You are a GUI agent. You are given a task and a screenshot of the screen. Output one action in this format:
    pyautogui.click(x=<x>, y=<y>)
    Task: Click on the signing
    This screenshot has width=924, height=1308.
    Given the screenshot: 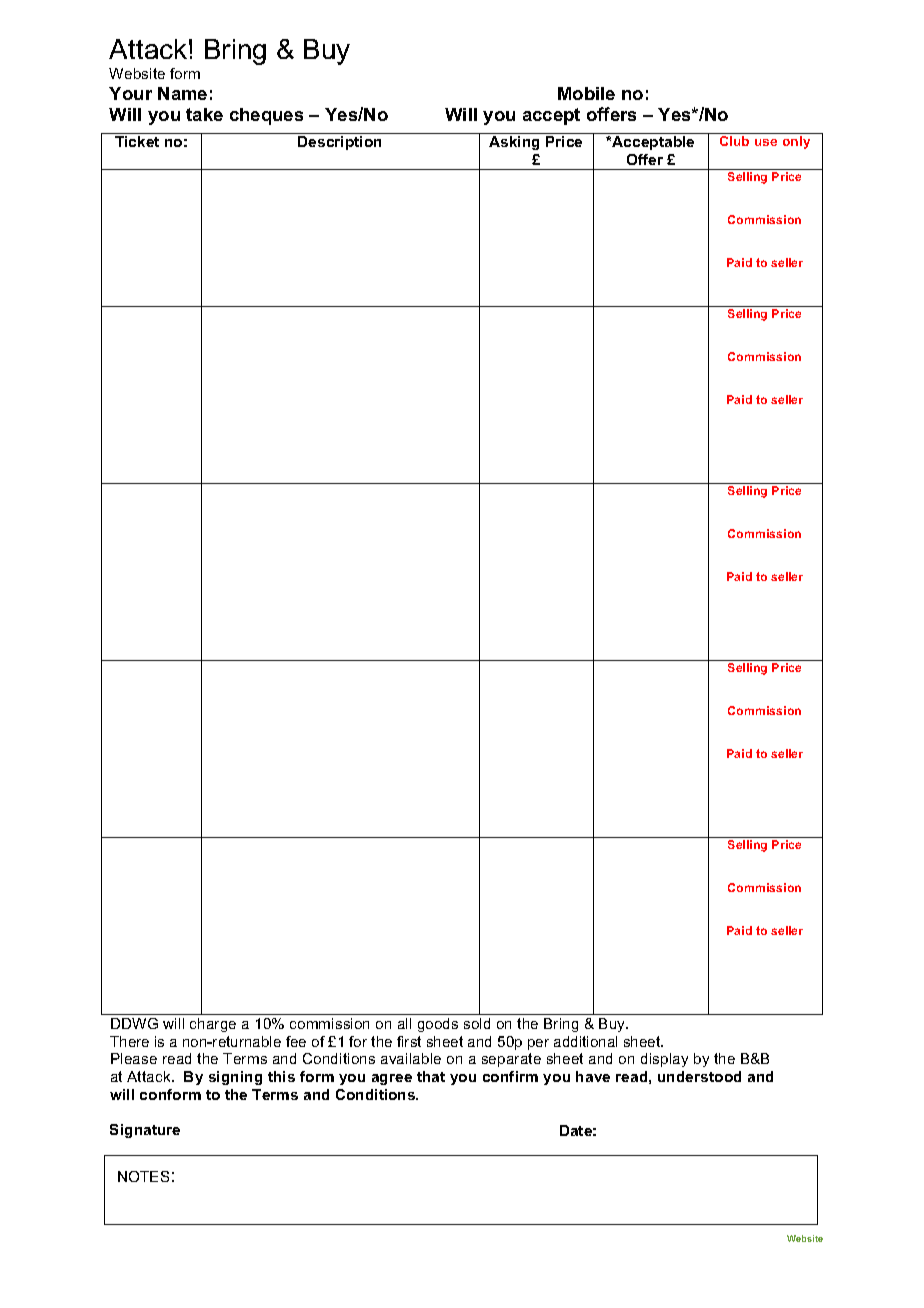 What is the action you would take?
    pyautogui.click(x=235, y=1078)
